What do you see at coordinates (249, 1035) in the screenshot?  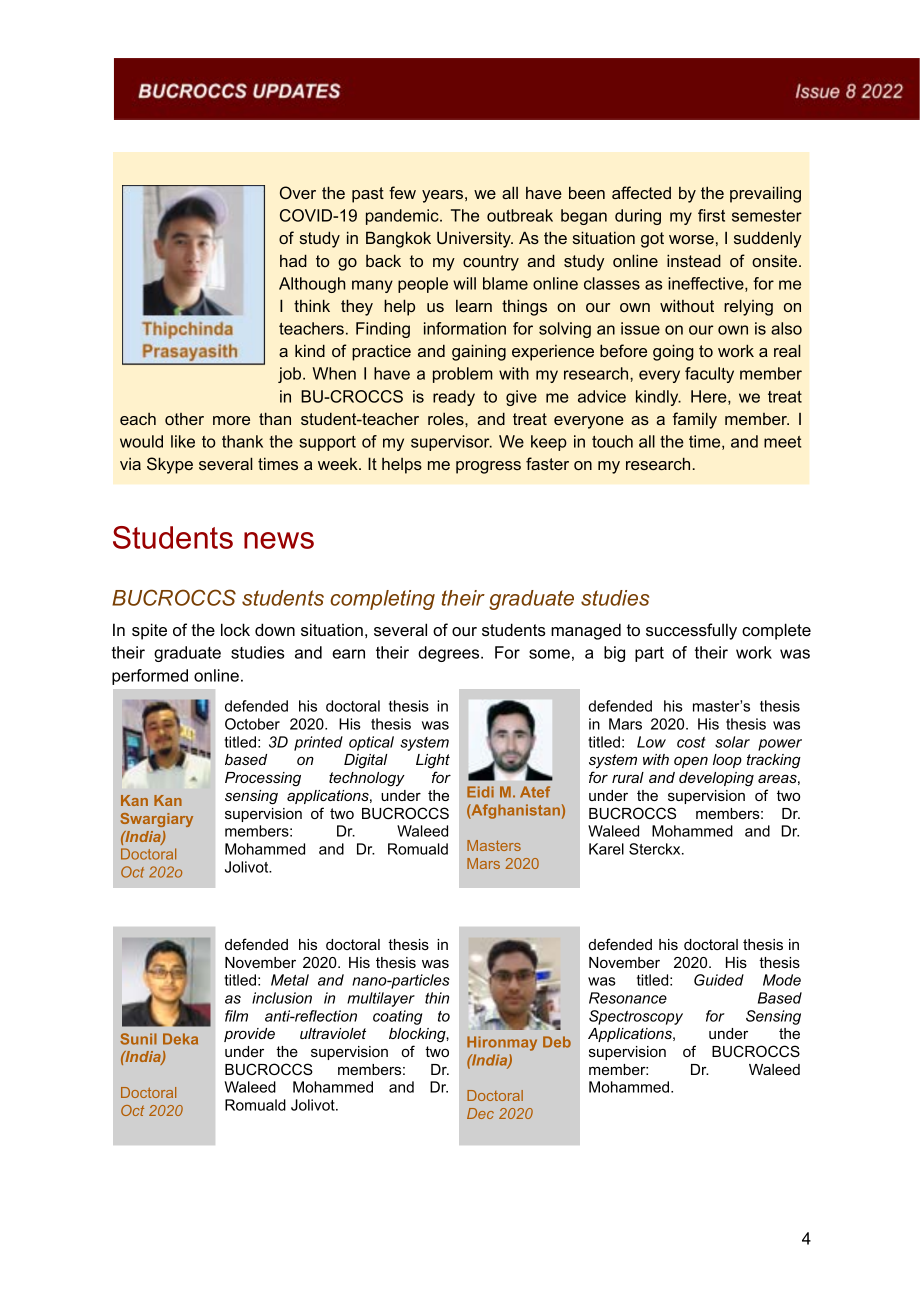 I see `provide` at bounding box center [249, 1035].
